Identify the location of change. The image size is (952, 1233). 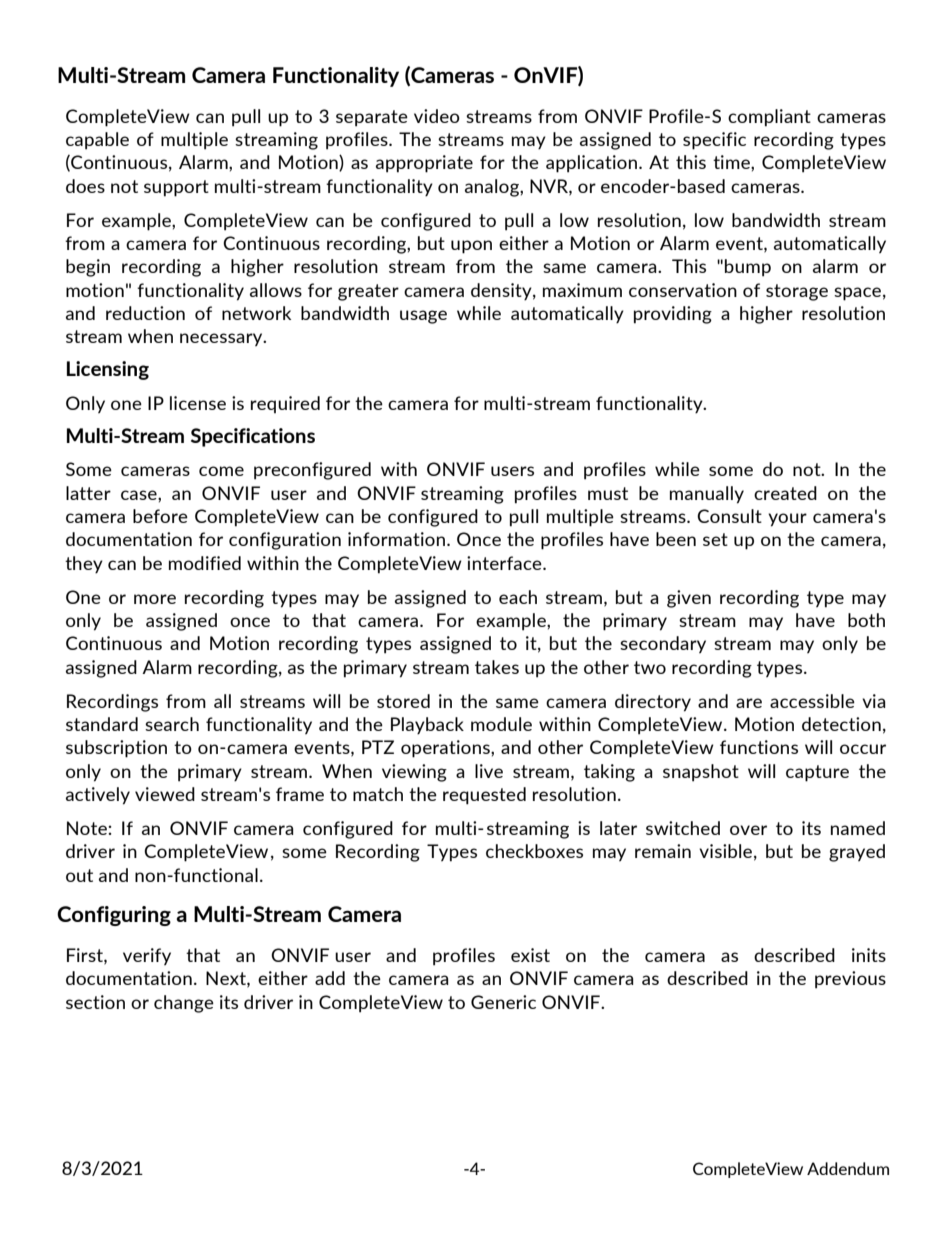
(184, 1004).
